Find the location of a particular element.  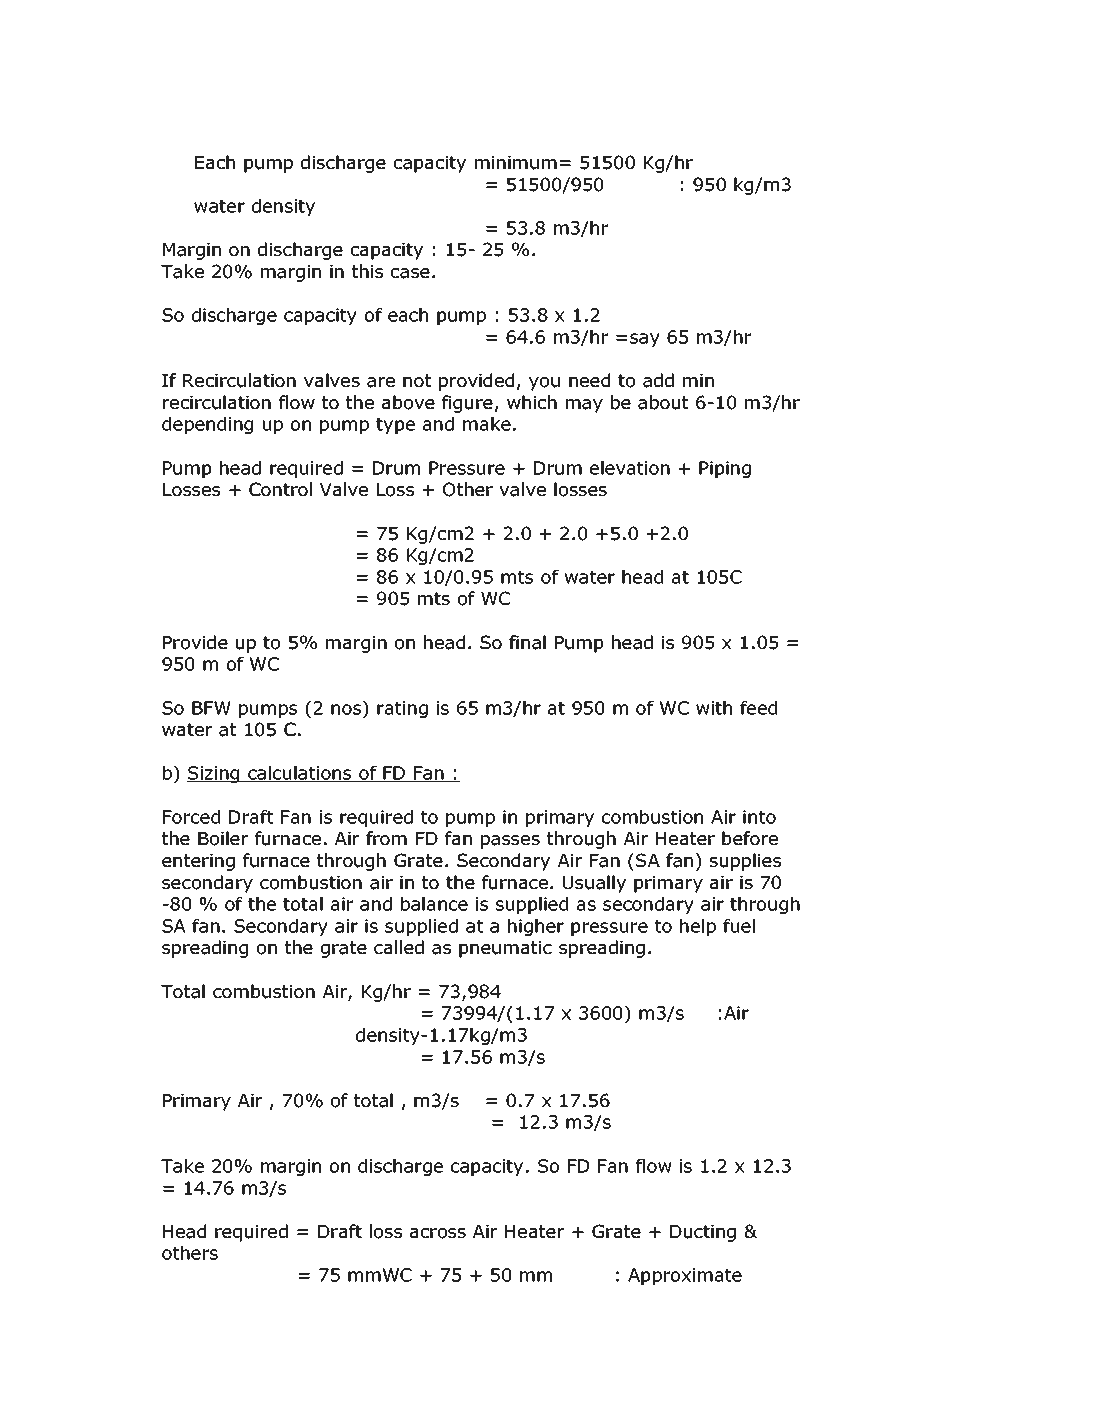

say is located at coordinates (645, 340).
